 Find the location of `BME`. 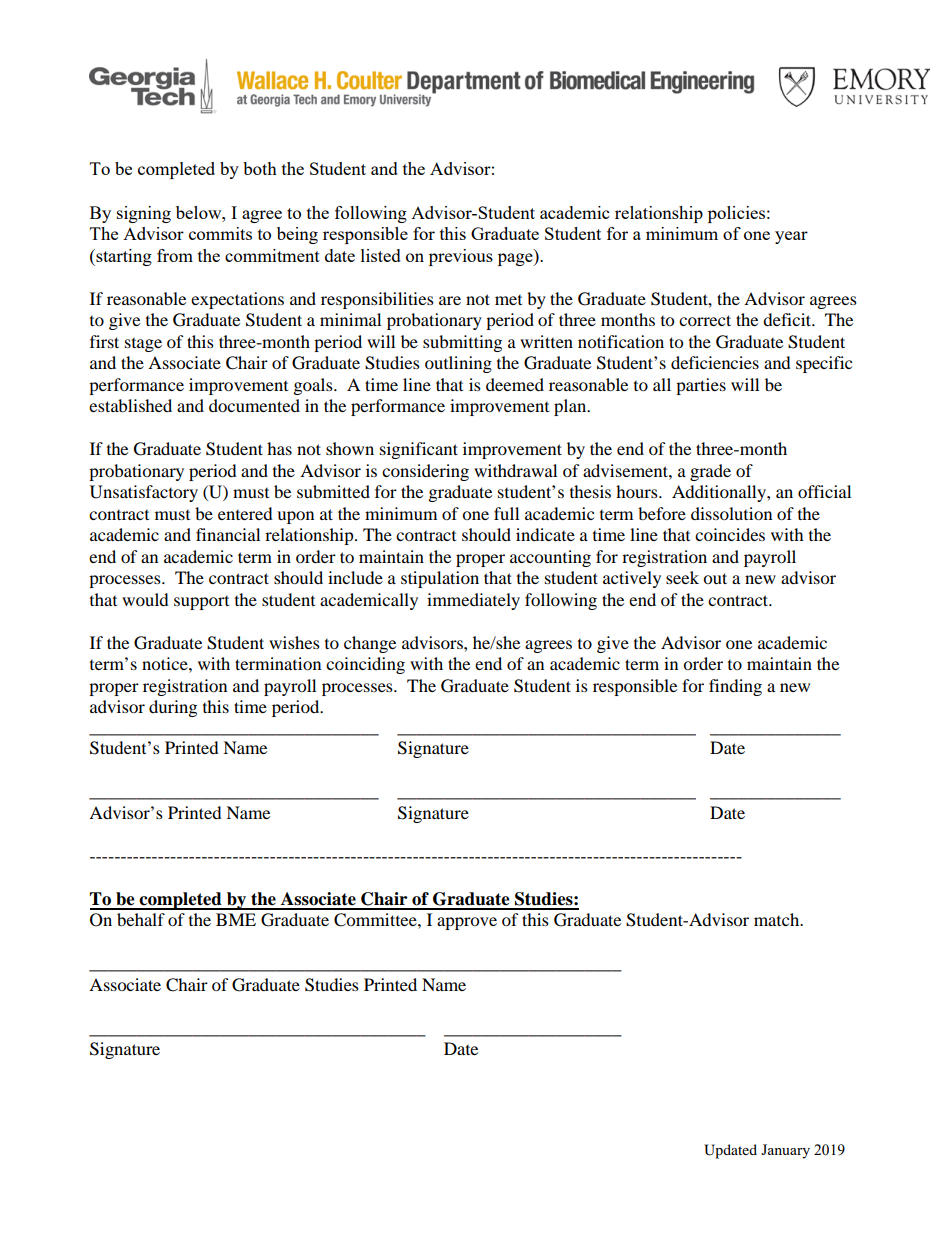

BME is located at coordinates (236, 919).
